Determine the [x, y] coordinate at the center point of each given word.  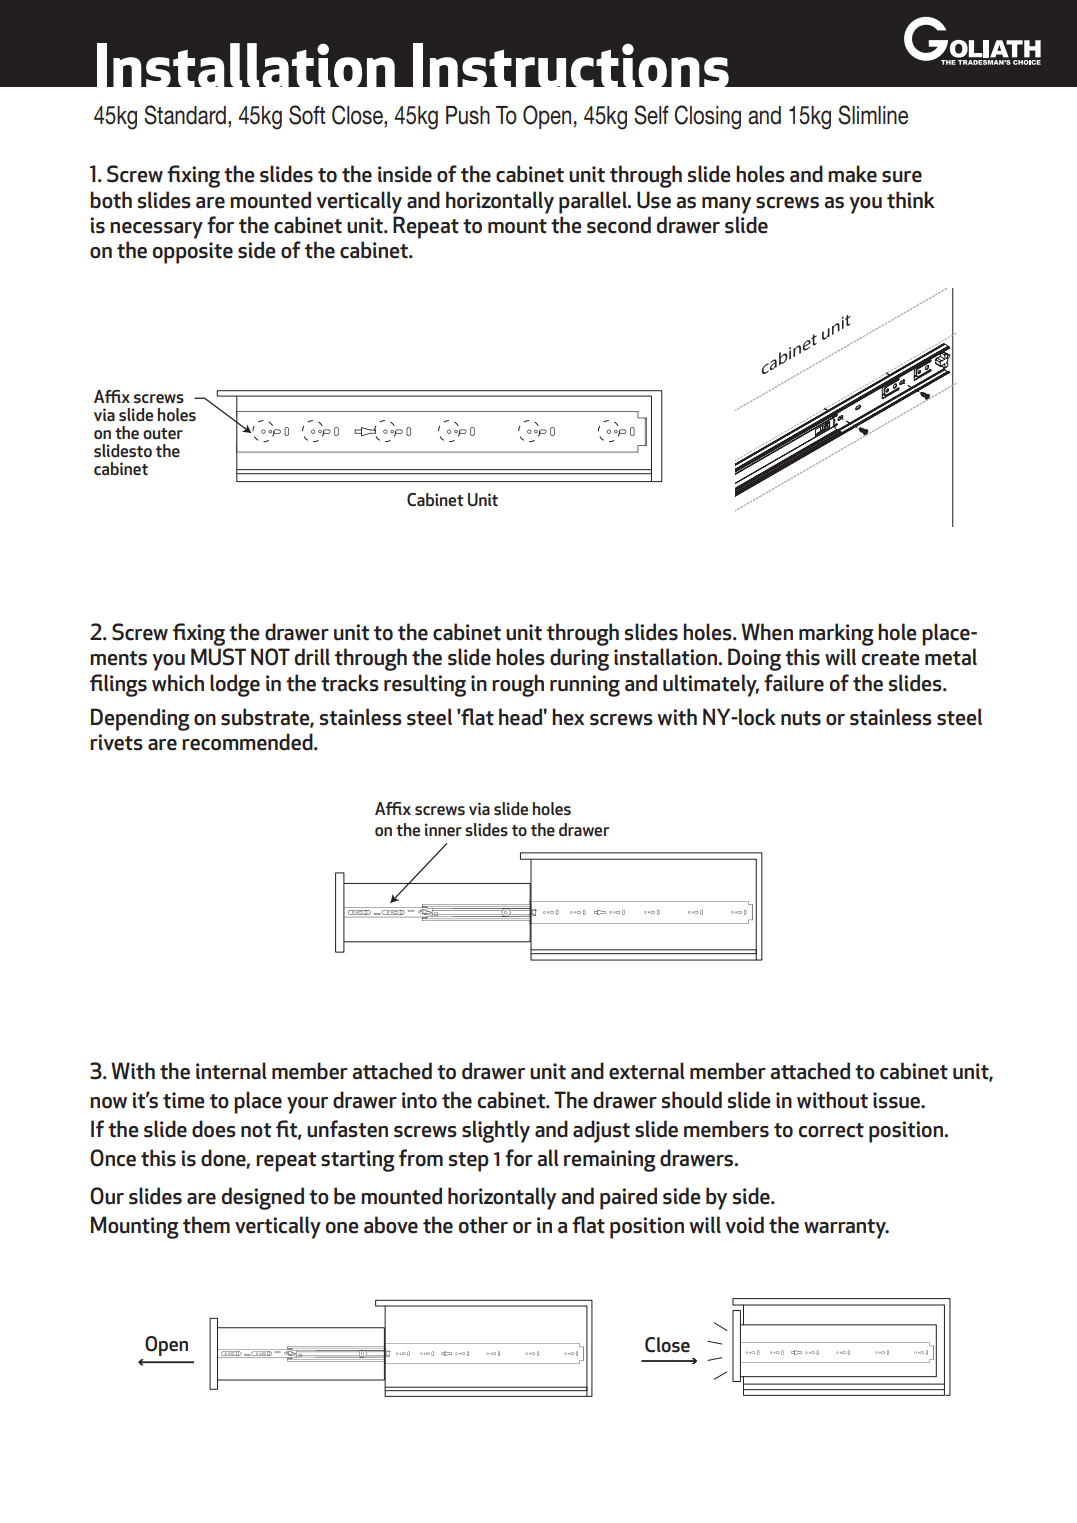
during [579, 659]
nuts [801, 718]
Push [468, 115]
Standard [185, 115]
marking [836, 634]
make [852, 174]
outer [163, 433]
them [206, 1225]
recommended [248, 742]
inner [443, 829]
